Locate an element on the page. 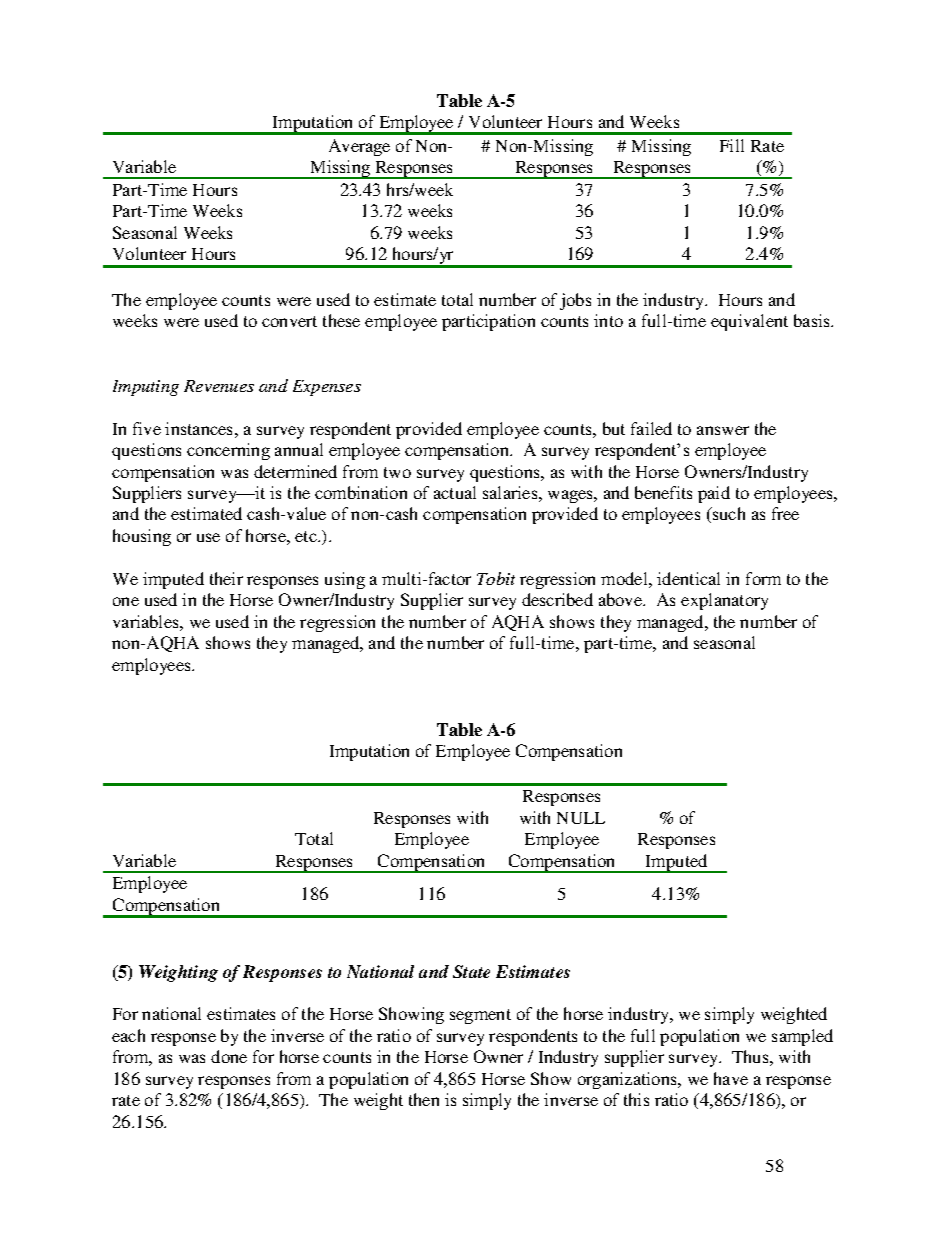 This document has width=952, height=1233. done is located at coordinates (229, 1056).
